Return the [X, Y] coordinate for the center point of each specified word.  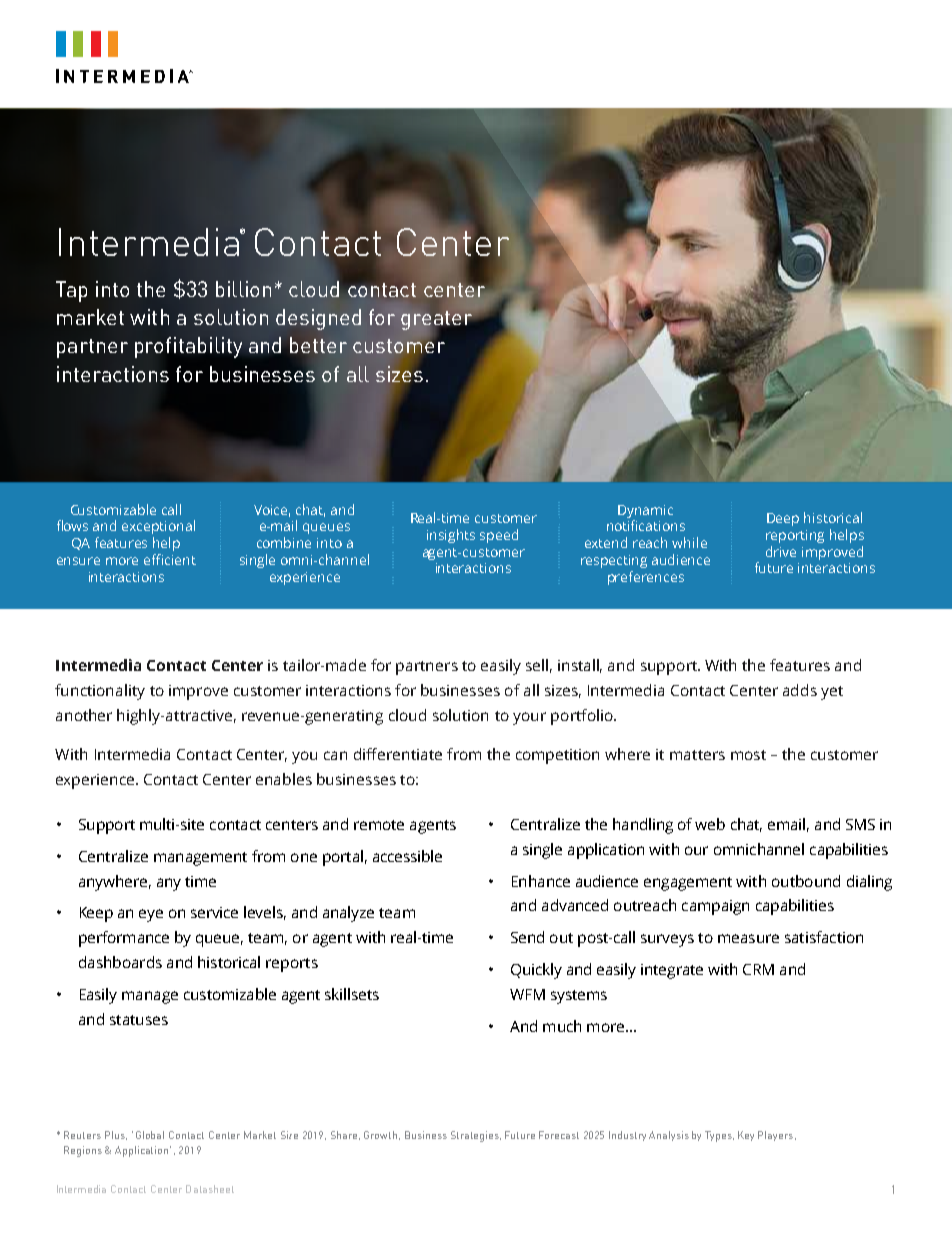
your [529, 718]
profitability [188, 347]
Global [150, 1135]
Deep [783, 519]
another [84, 715]
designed [318, 319]
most [748, 755]
